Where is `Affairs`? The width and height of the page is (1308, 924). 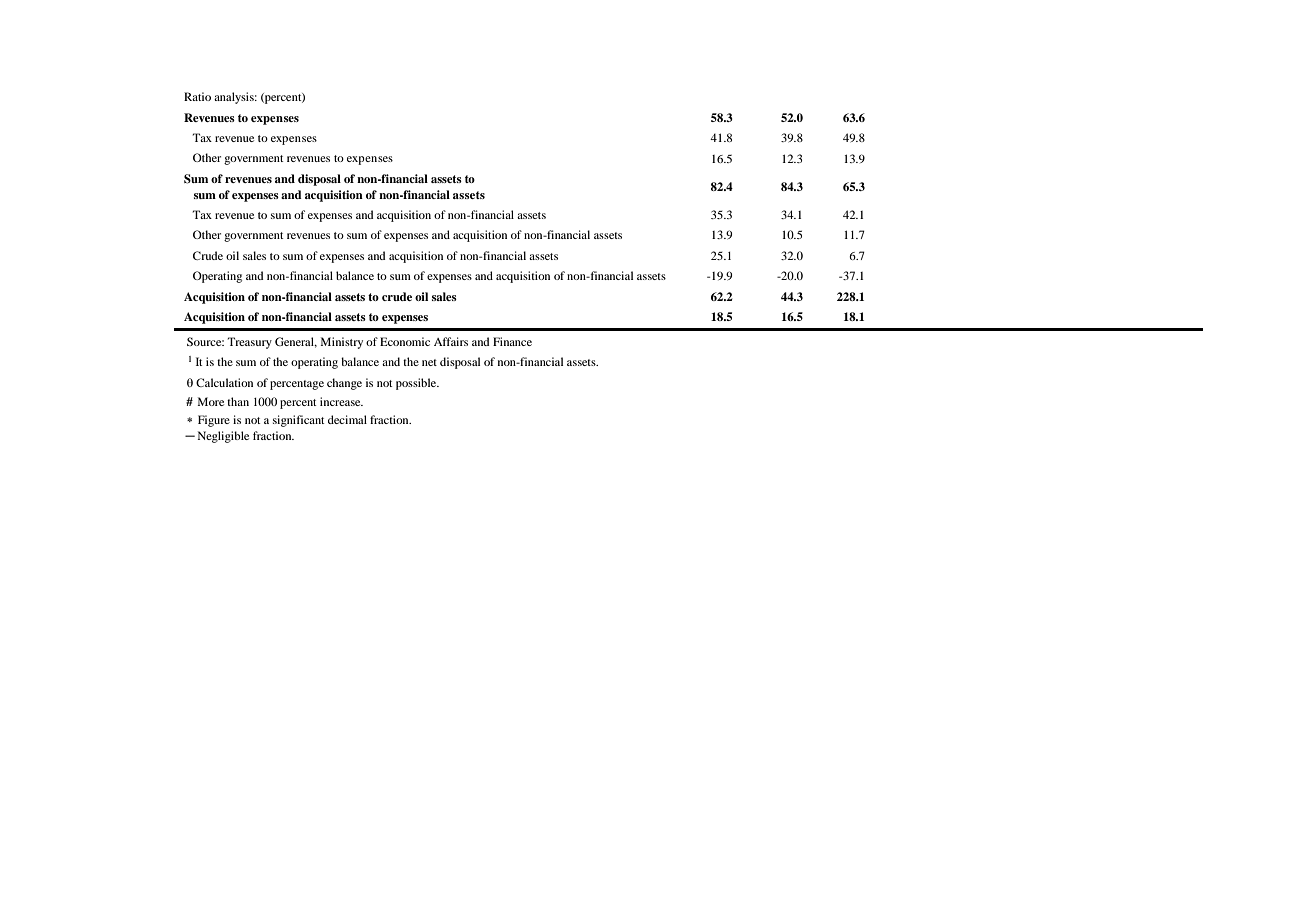 Affairs is located at coordinates (451, 341).
